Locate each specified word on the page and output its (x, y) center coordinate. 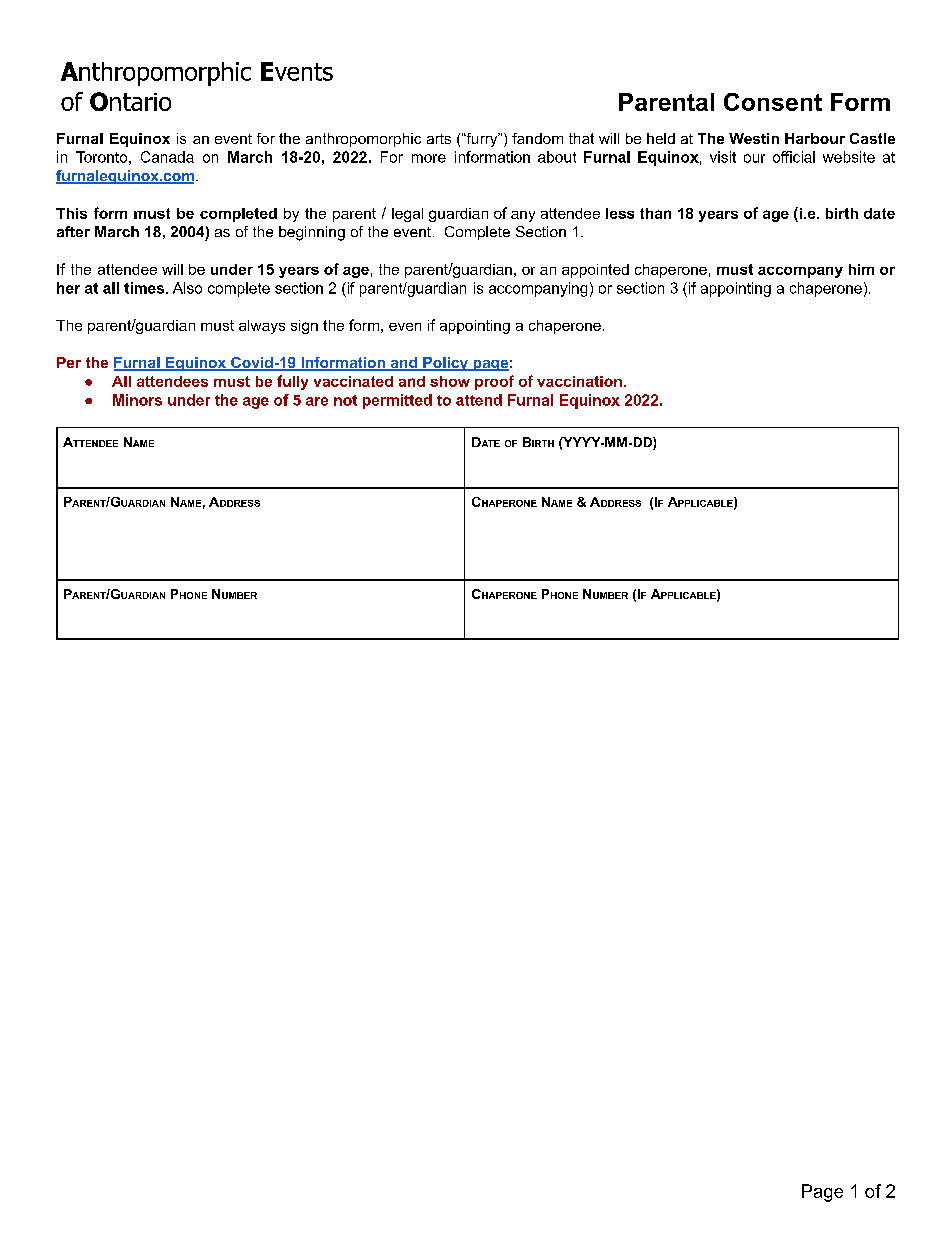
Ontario (130, 101)
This (71, 213)
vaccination (579, 381)
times (145, 288)
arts (439, 139)
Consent (773, 102)
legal (407, 215)
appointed (595, 271)
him (861, 269)
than (655, 213)
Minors (137, 400)
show (450, 381)
